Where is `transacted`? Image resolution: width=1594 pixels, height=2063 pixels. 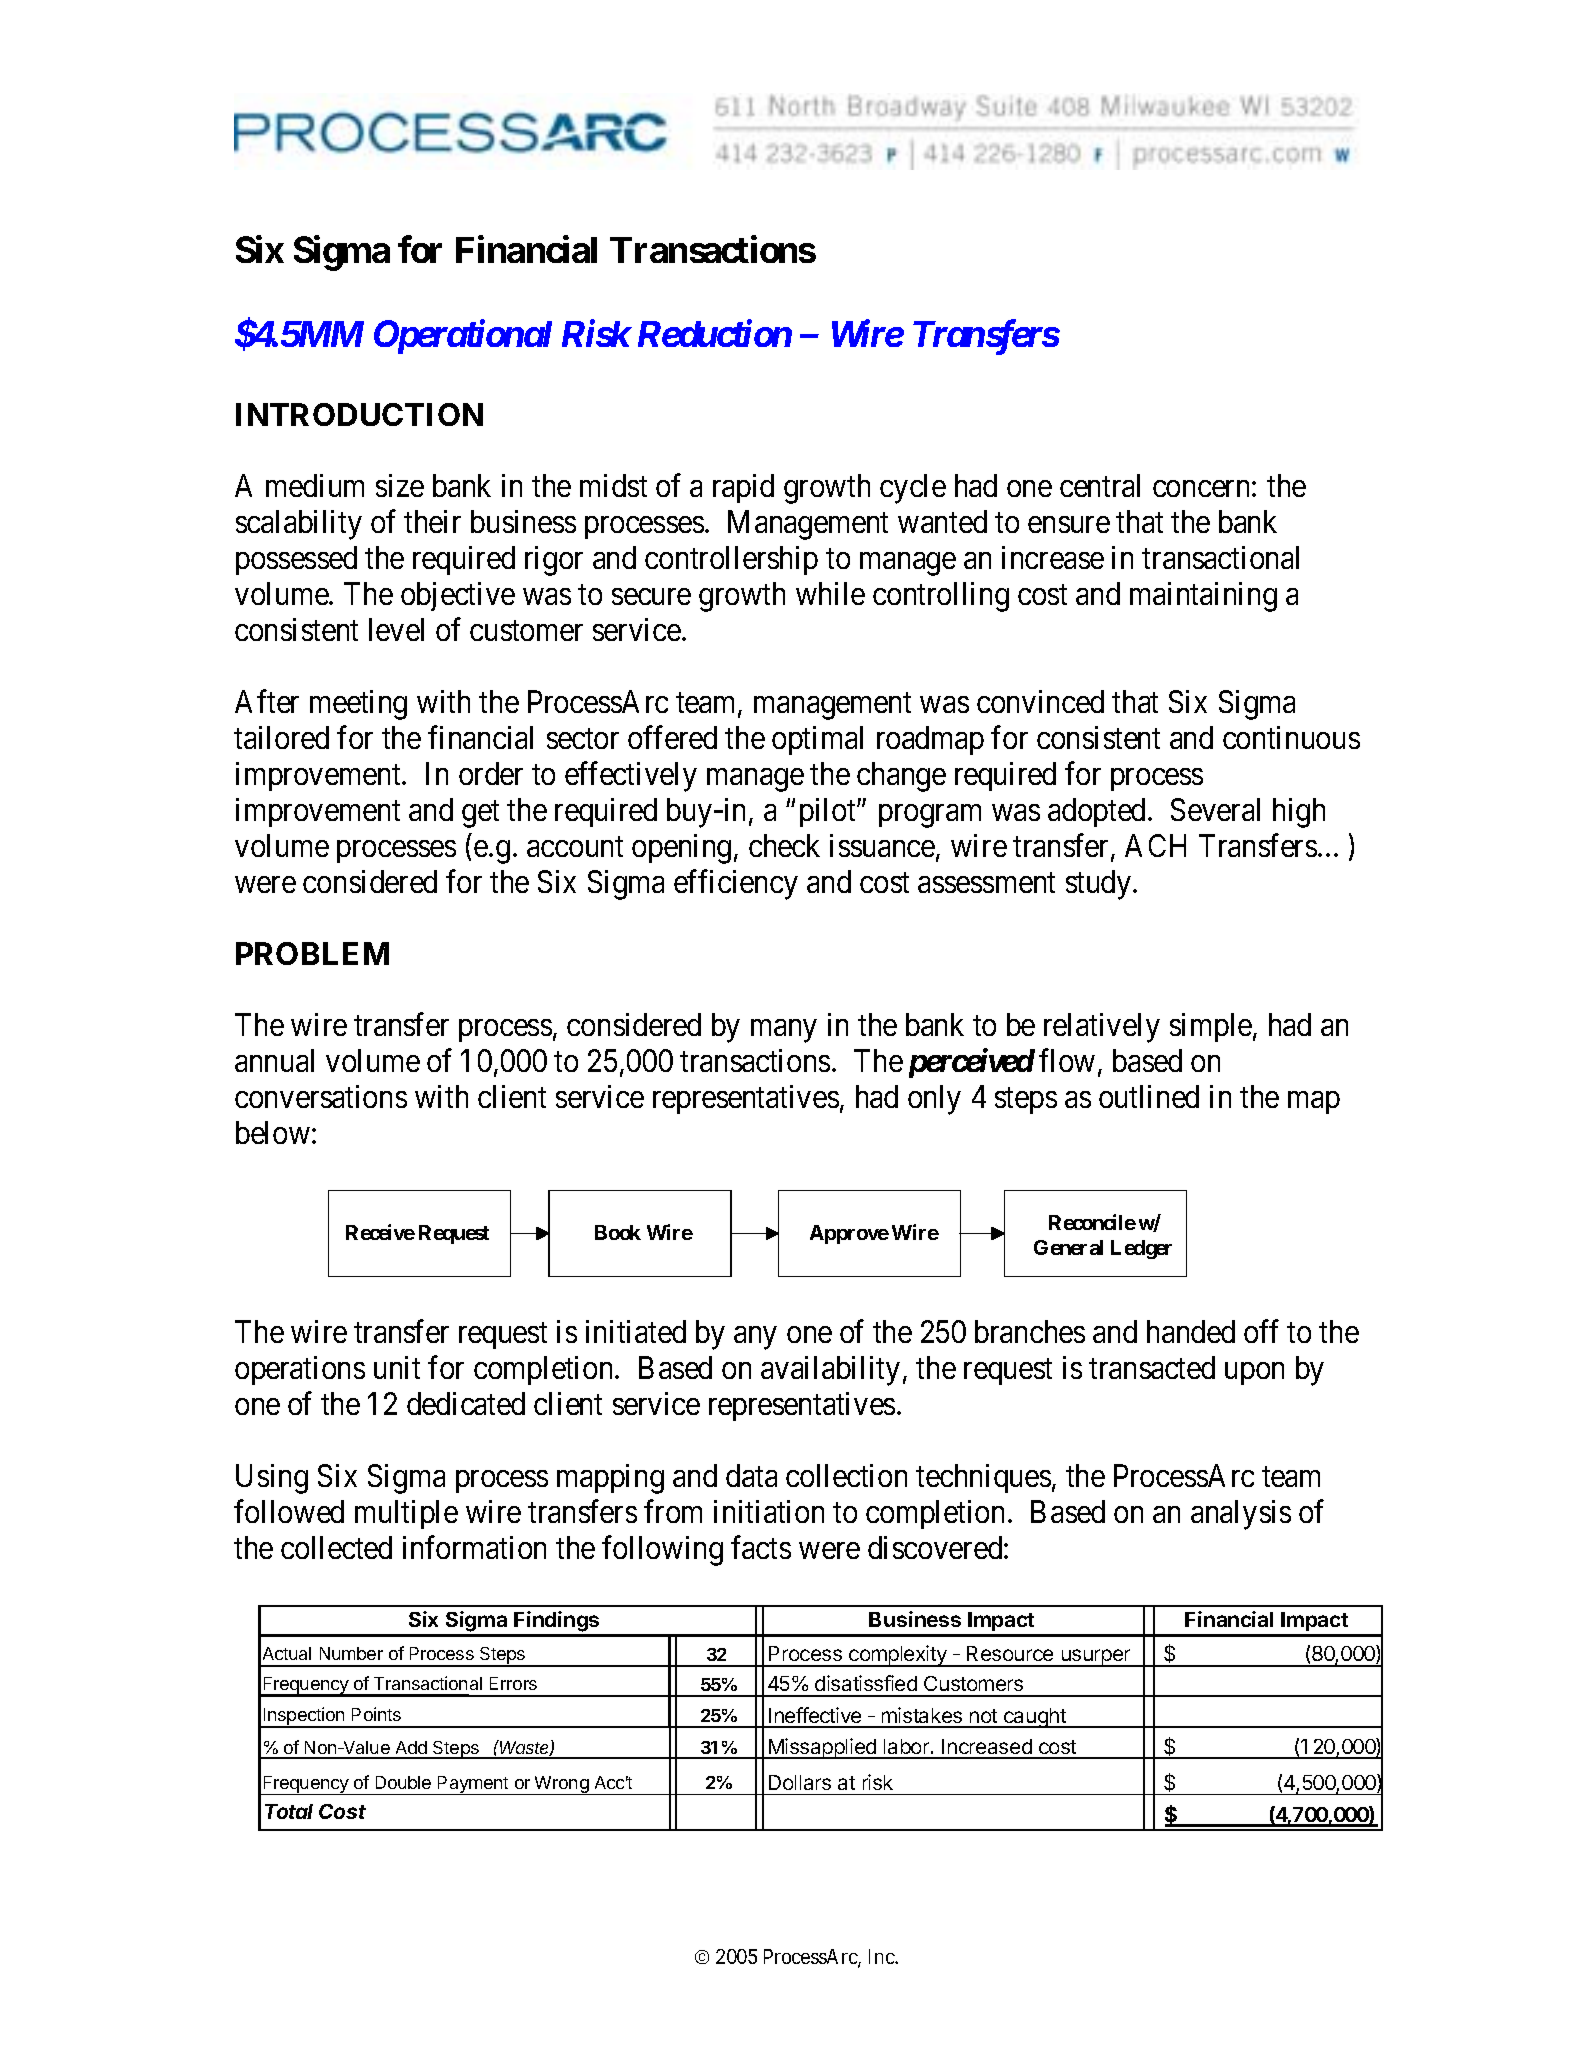
transacted is located at coordinates (1152, 1367).
